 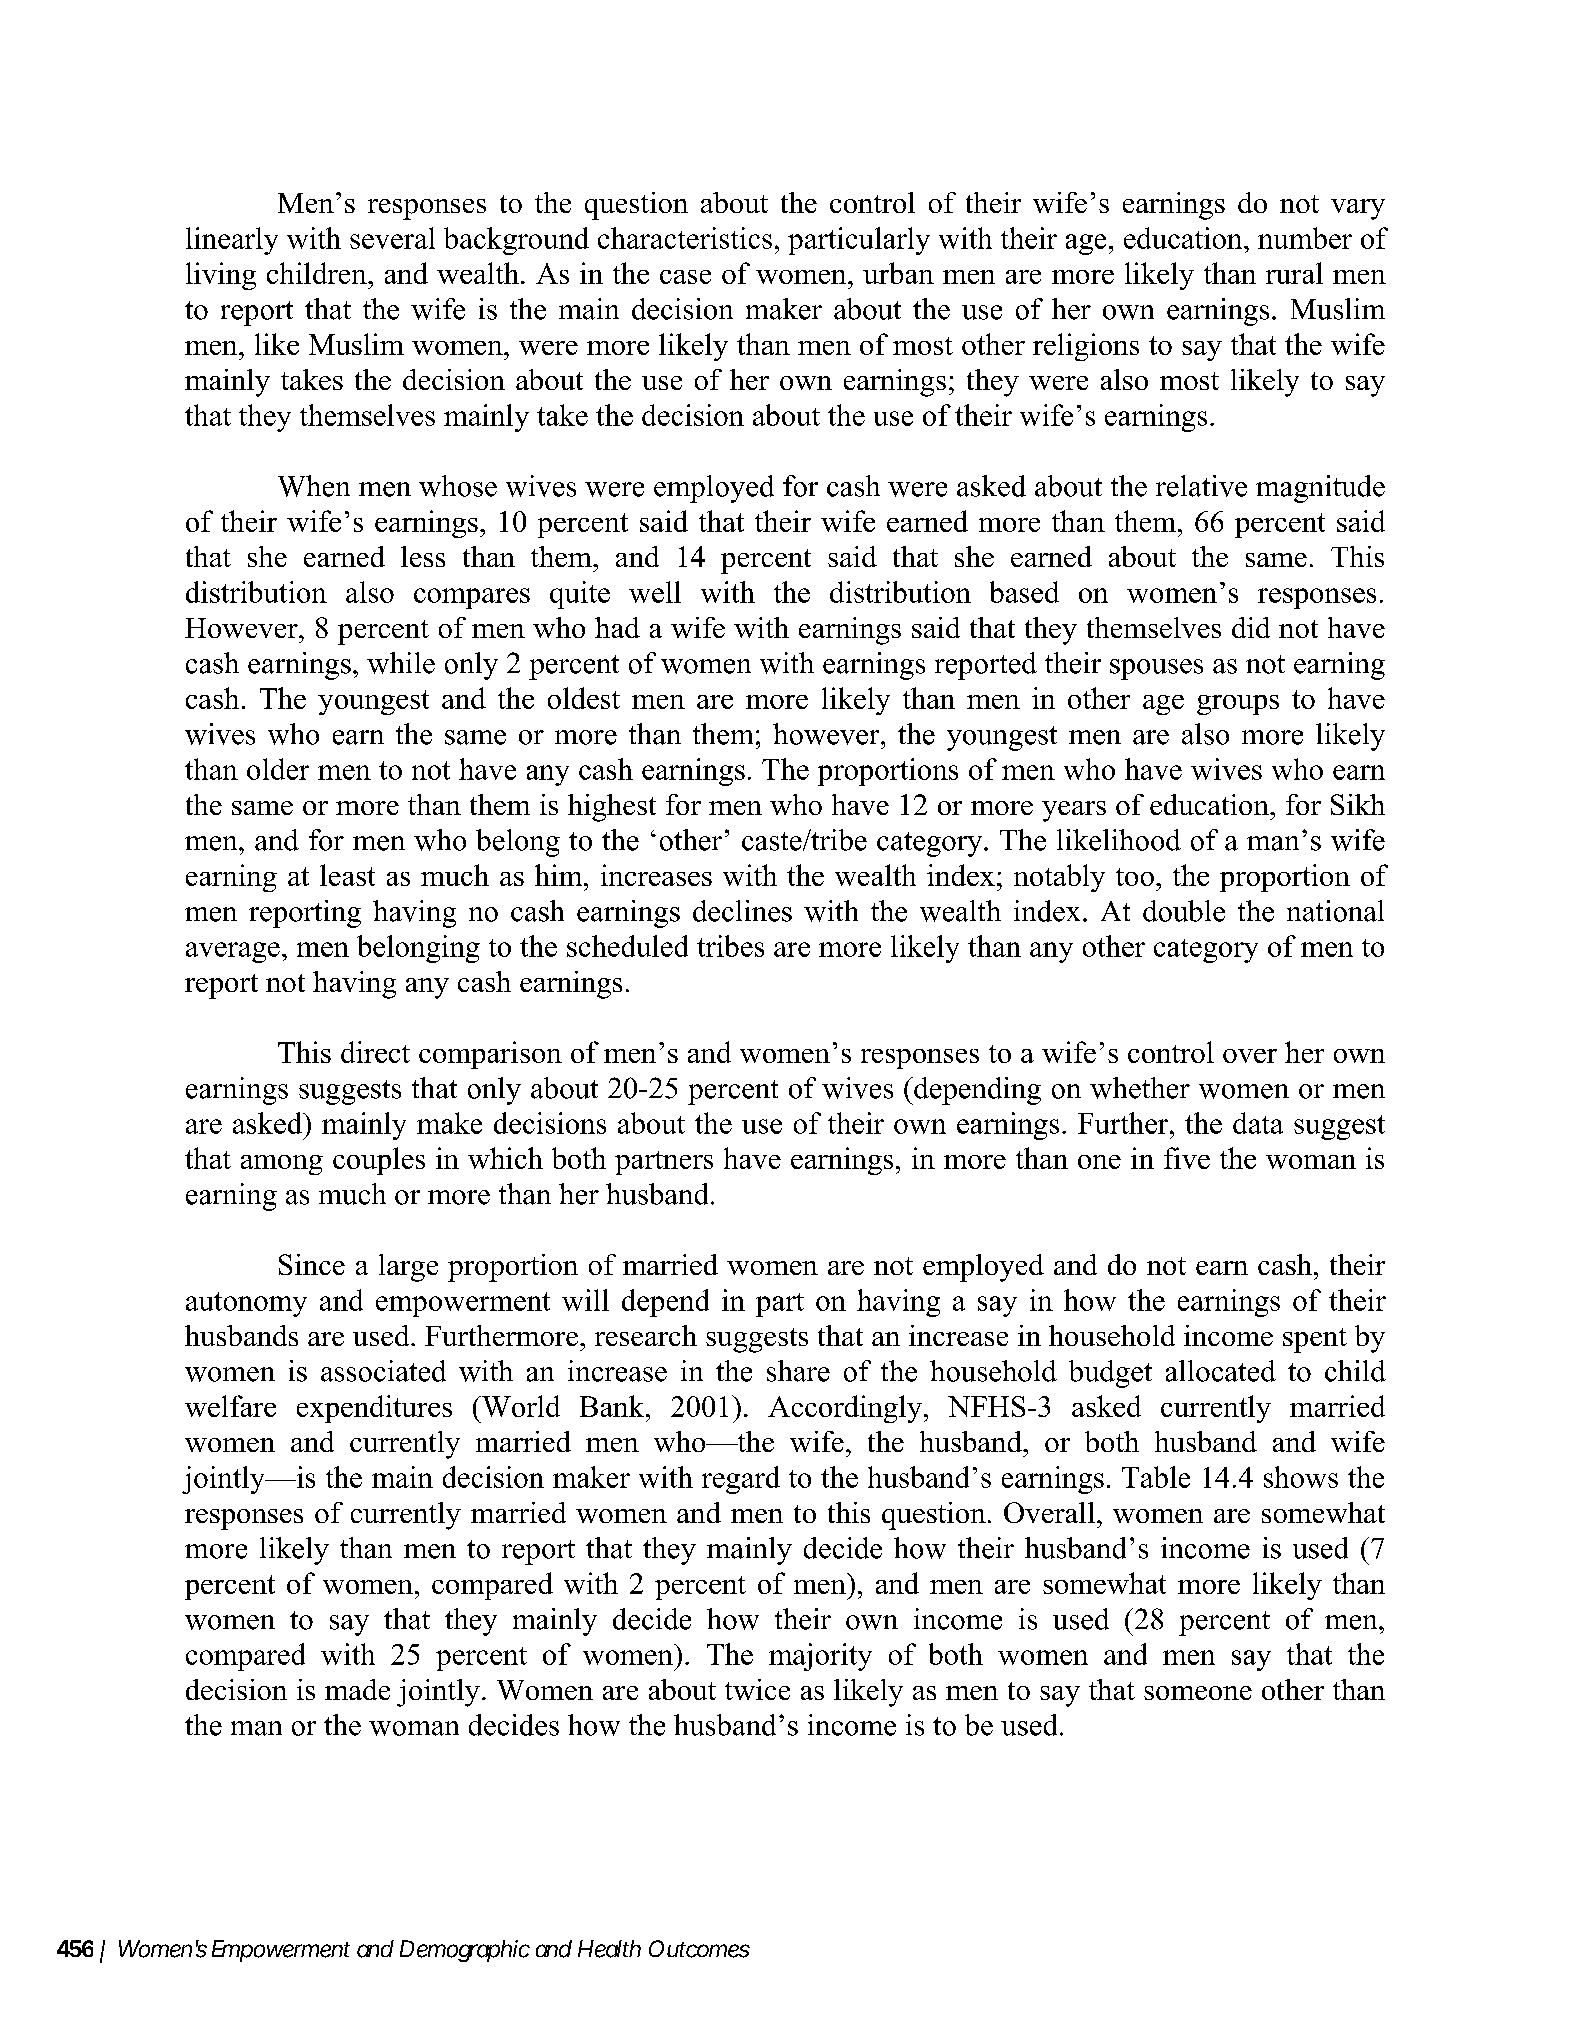 What do you see at coordinates (1221, 1371) in the document?
I see `allocated` at bounding box center [1221, 1371].
